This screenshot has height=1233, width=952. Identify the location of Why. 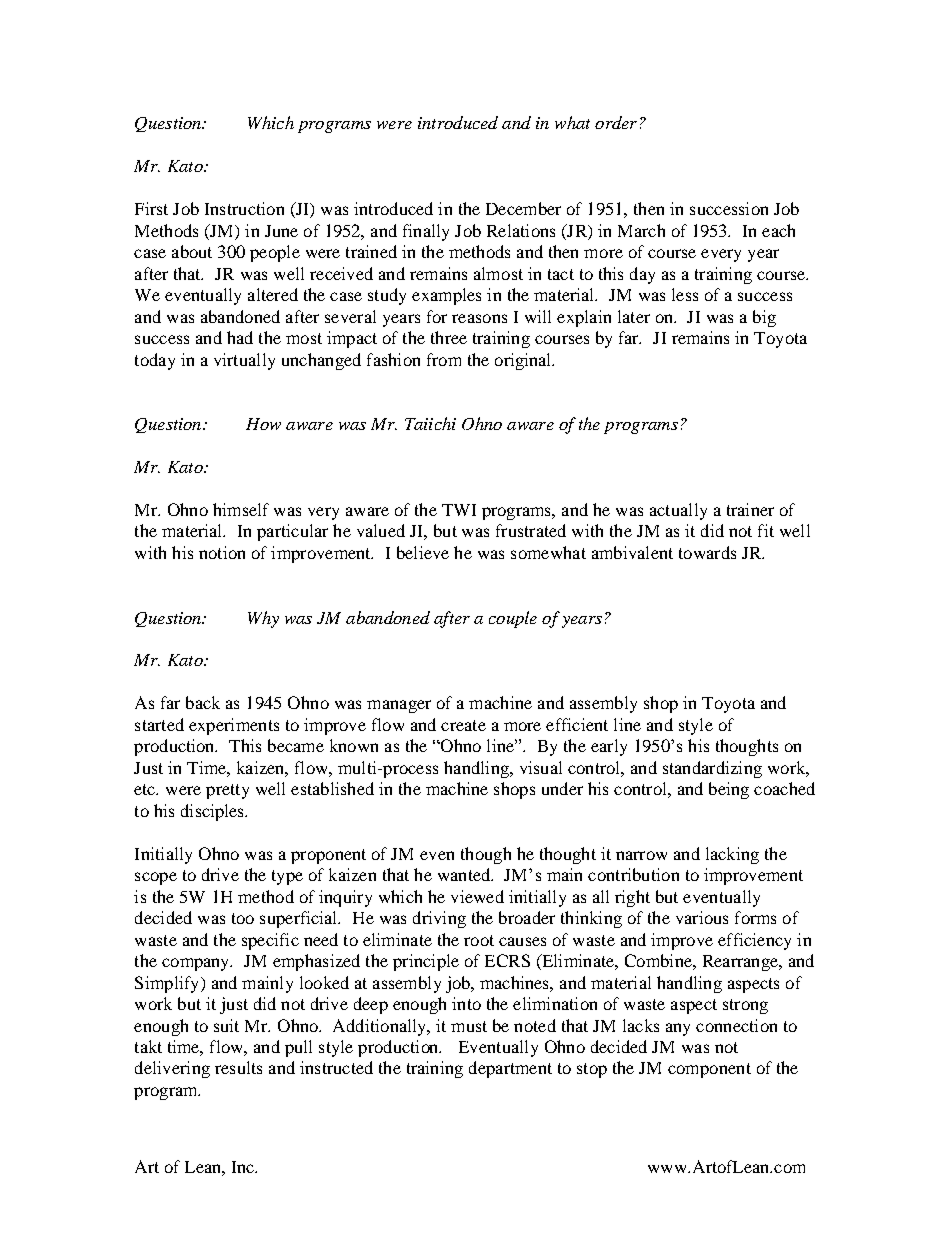
(263, 619).
